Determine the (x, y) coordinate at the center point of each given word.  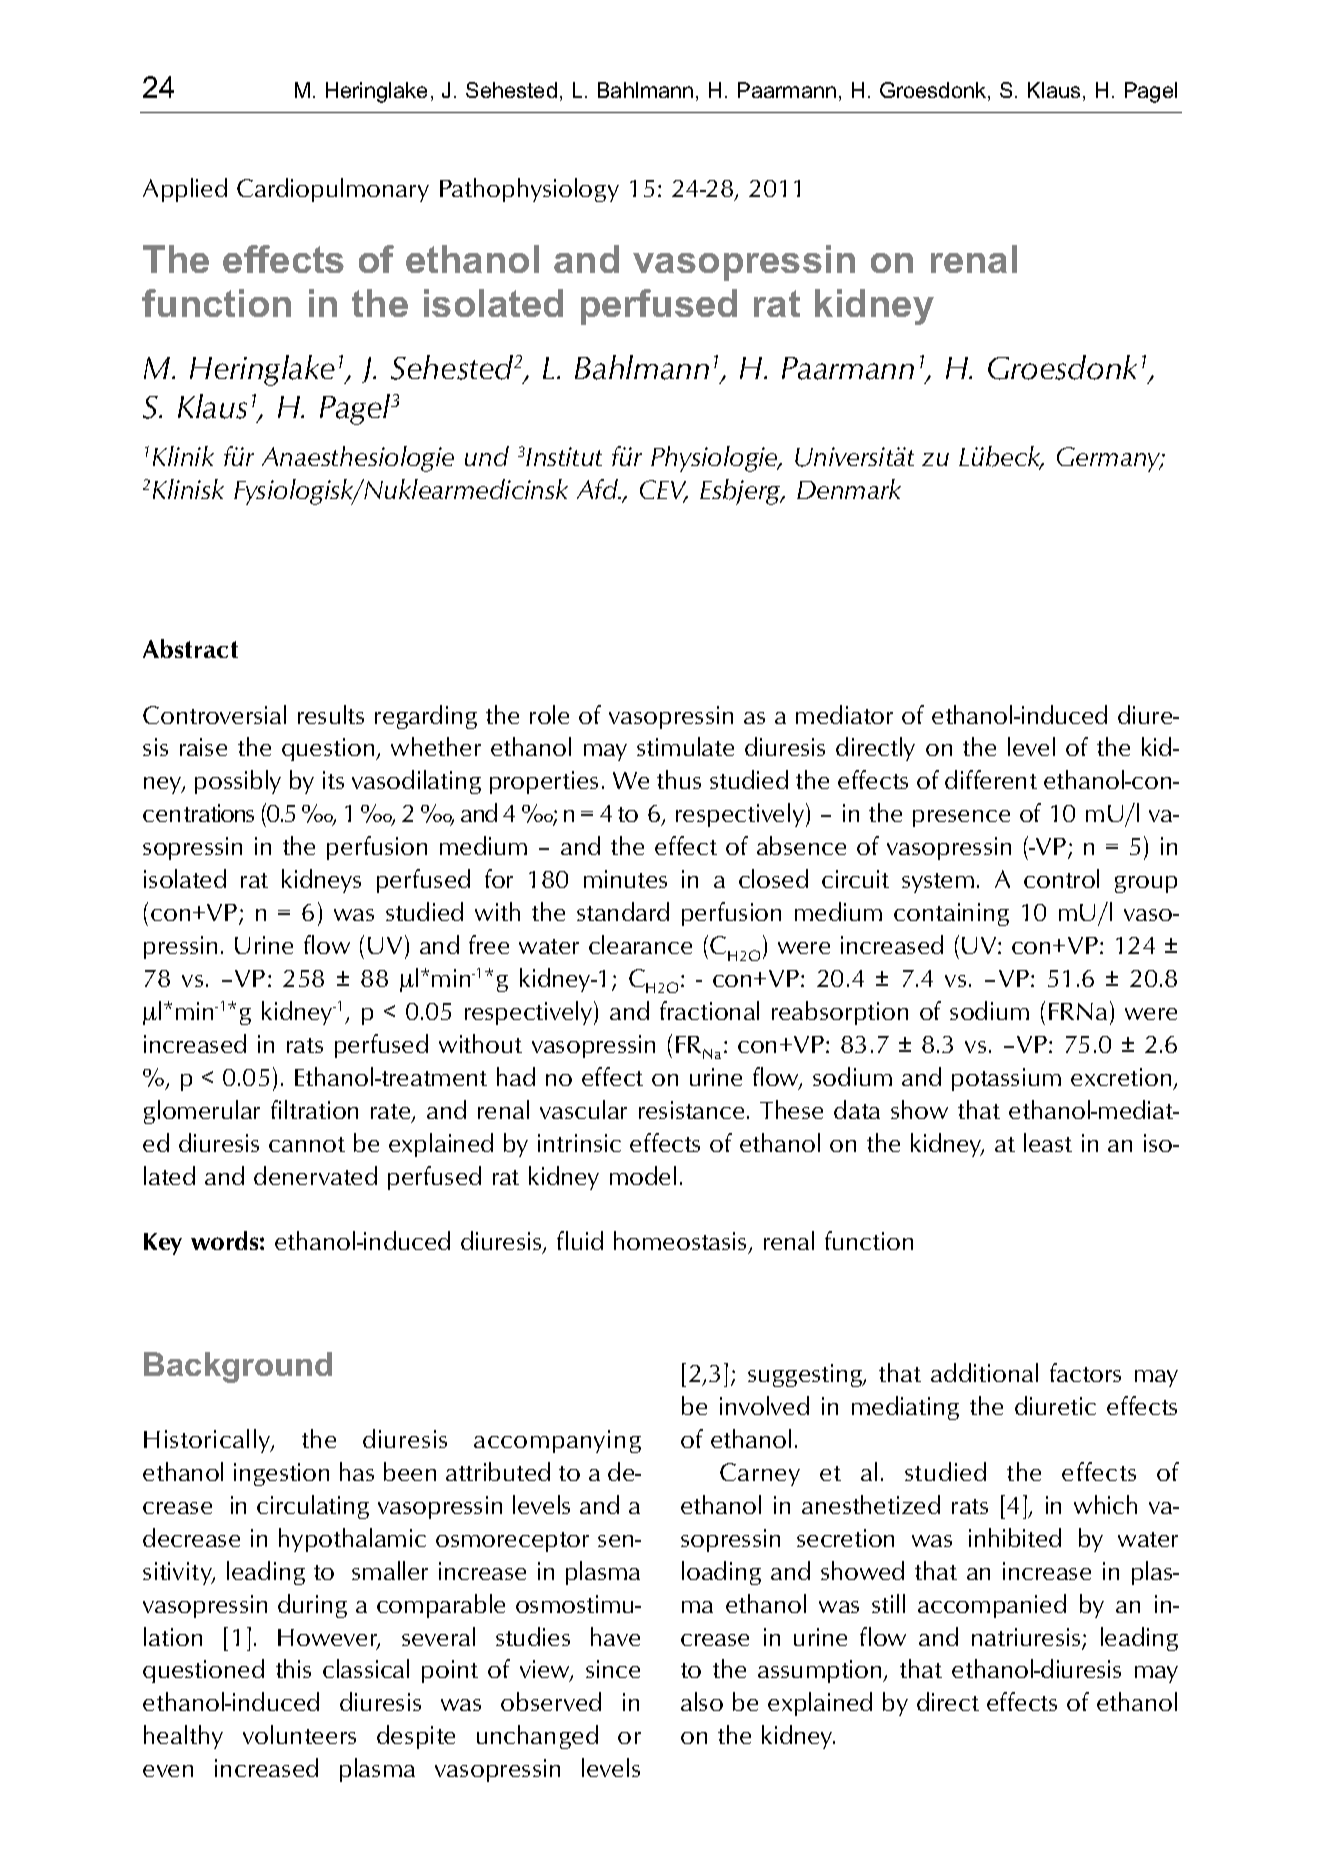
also (702, 1701)
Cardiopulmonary (333, 190)
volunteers (299, 1734)
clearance (640, 944)
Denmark (849, 489)
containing (951, 914)
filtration (314, 1109)
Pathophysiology (529, 190)
